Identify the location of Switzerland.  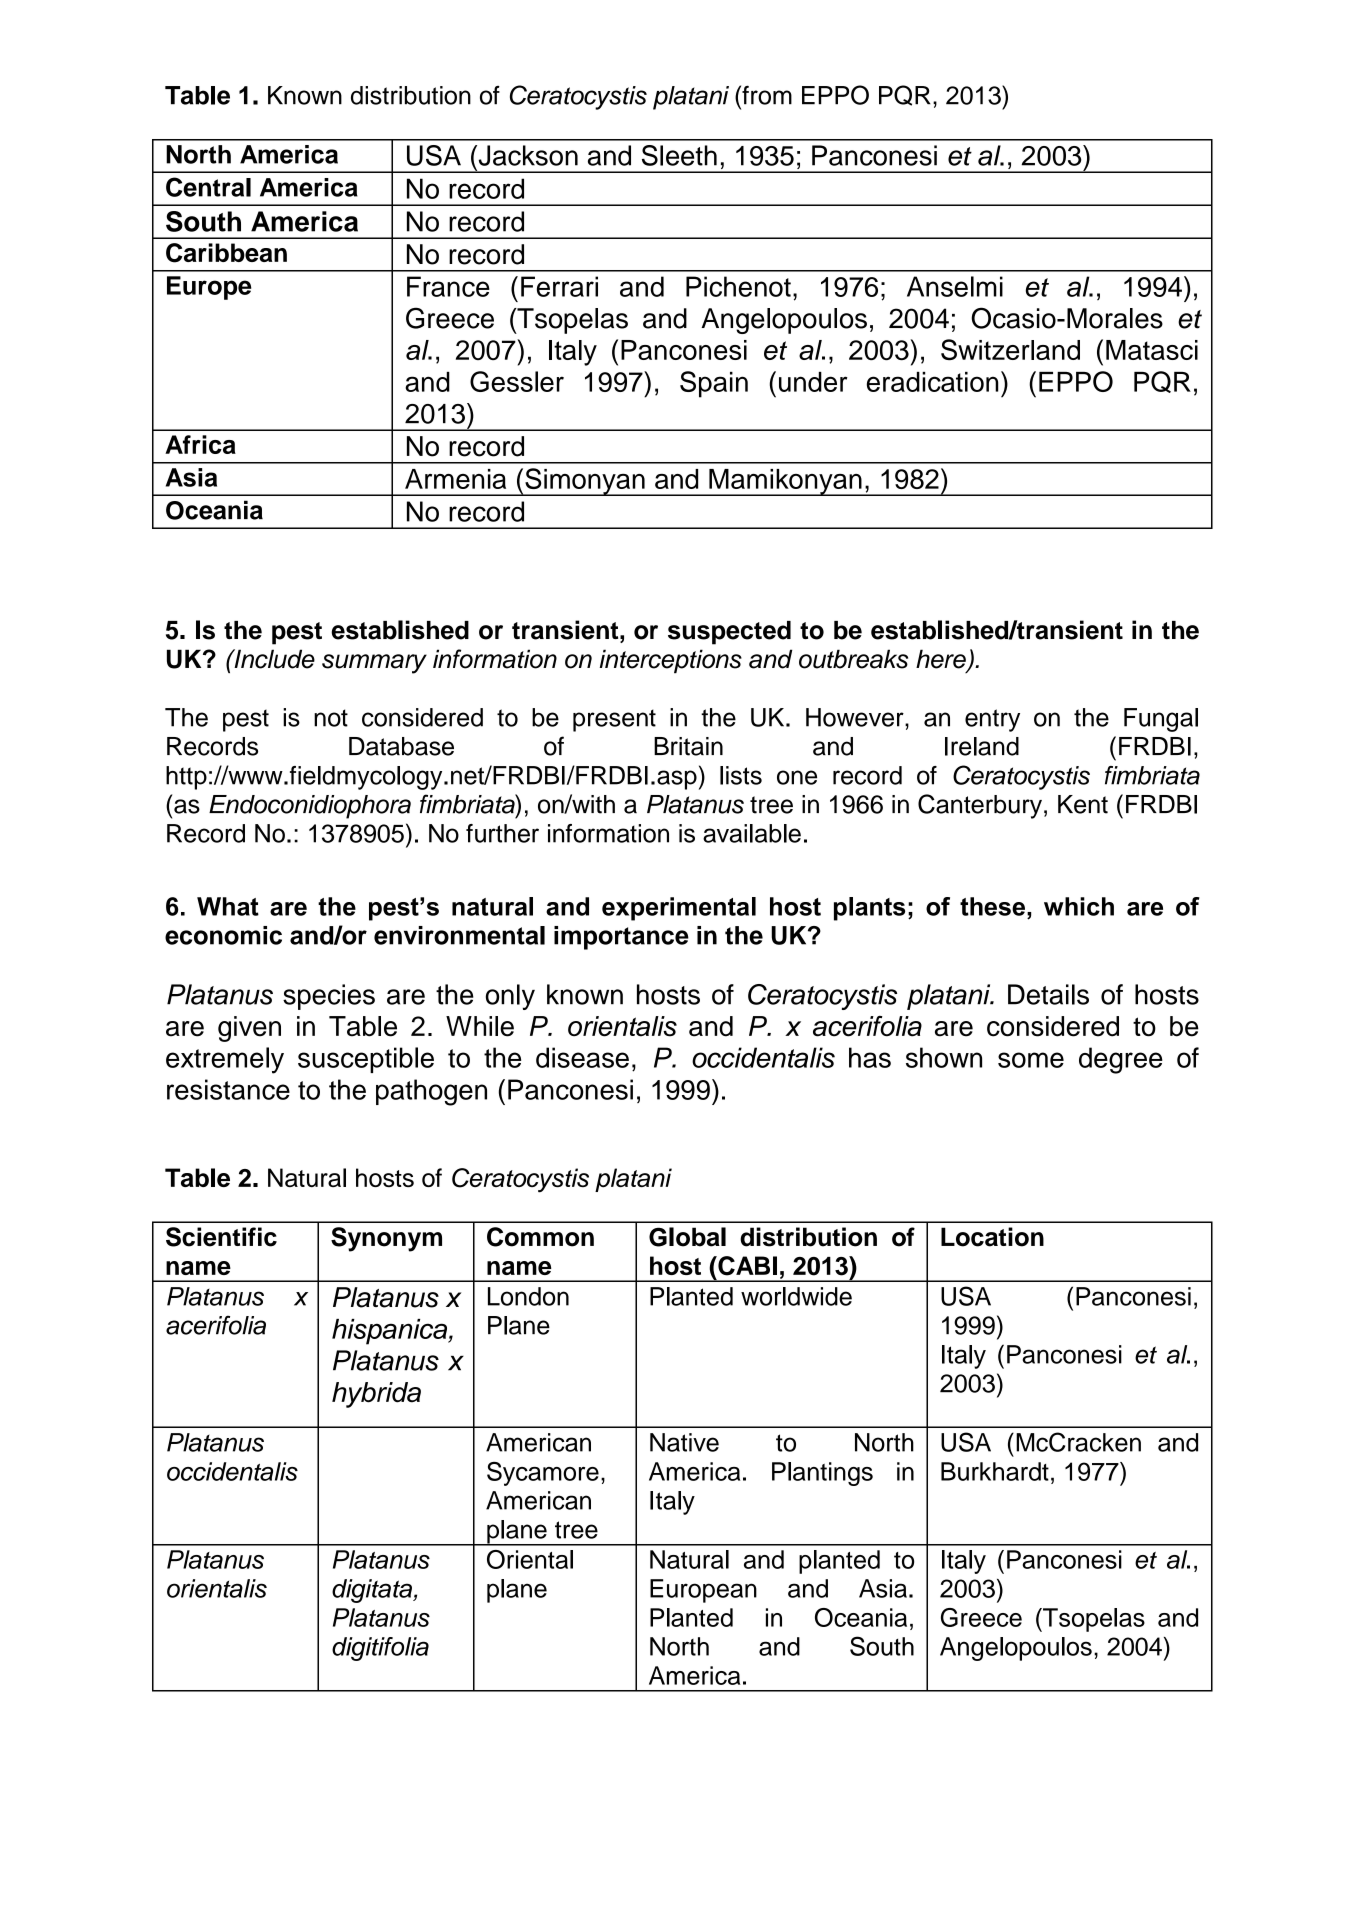
(1010, 349).
